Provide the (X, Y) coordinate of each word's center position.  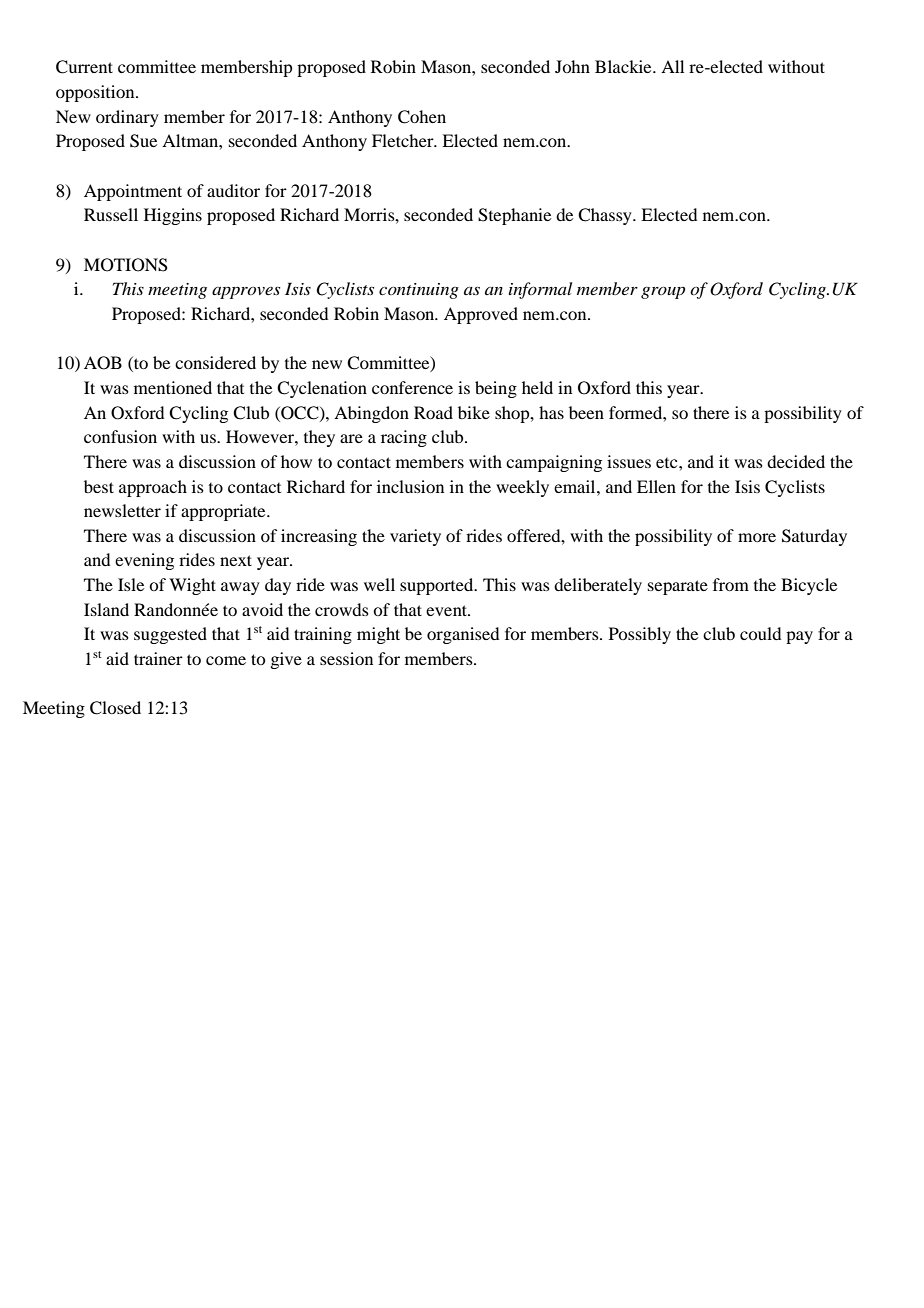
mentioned (173, 387)
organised (463, 635)
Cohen (422, 117)
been (586, 412)
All (672, 66)
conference (412, 387)
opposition (96, 93)
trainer (158, 658)
